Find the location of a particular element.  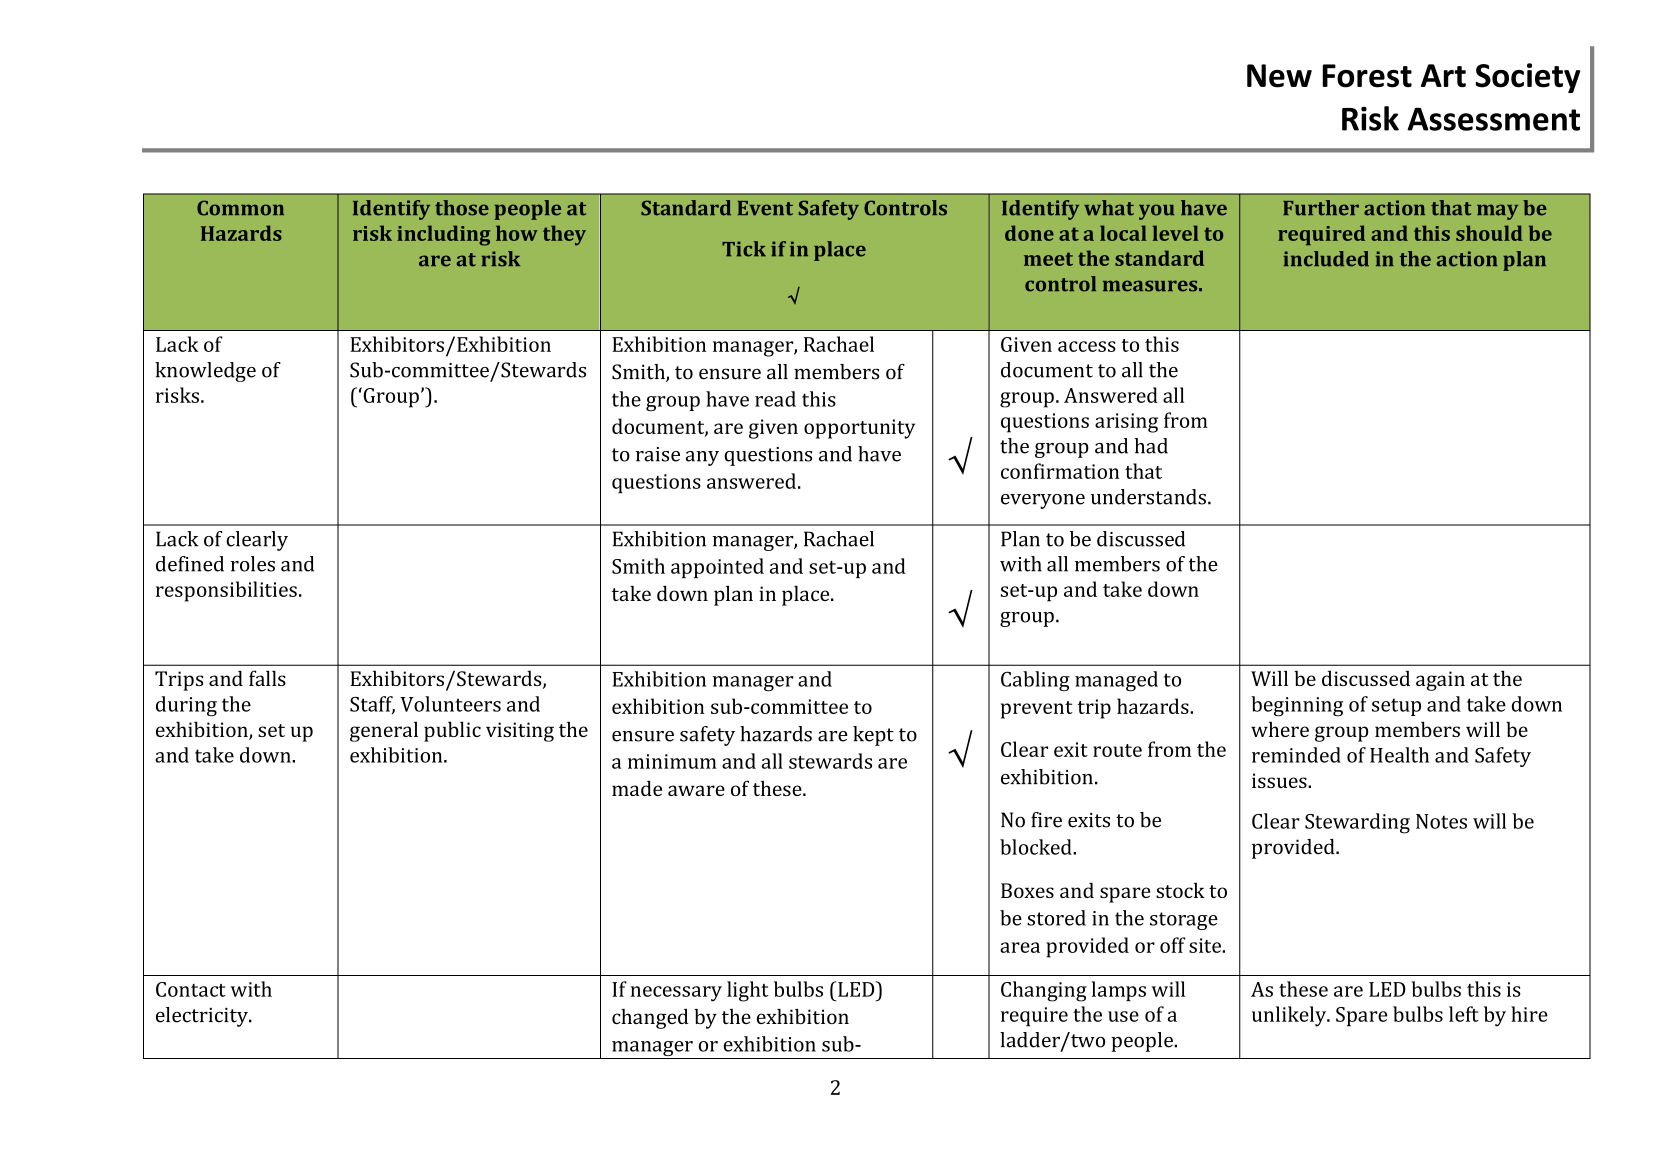

Forest is located at coordinates (1367, 76).
